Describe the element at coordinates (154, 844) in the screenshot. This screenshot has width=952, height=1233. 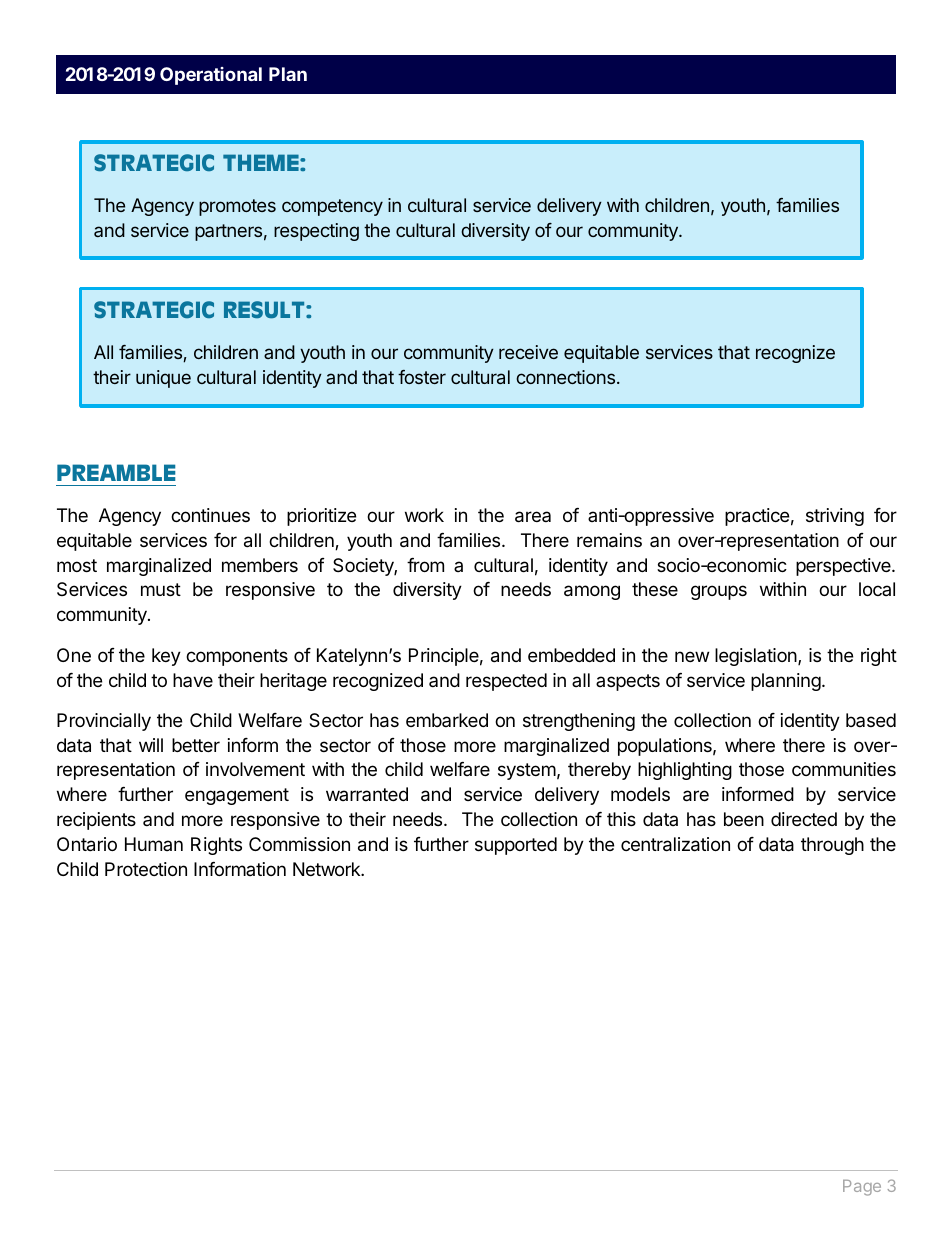
I see `Human` at that location.
